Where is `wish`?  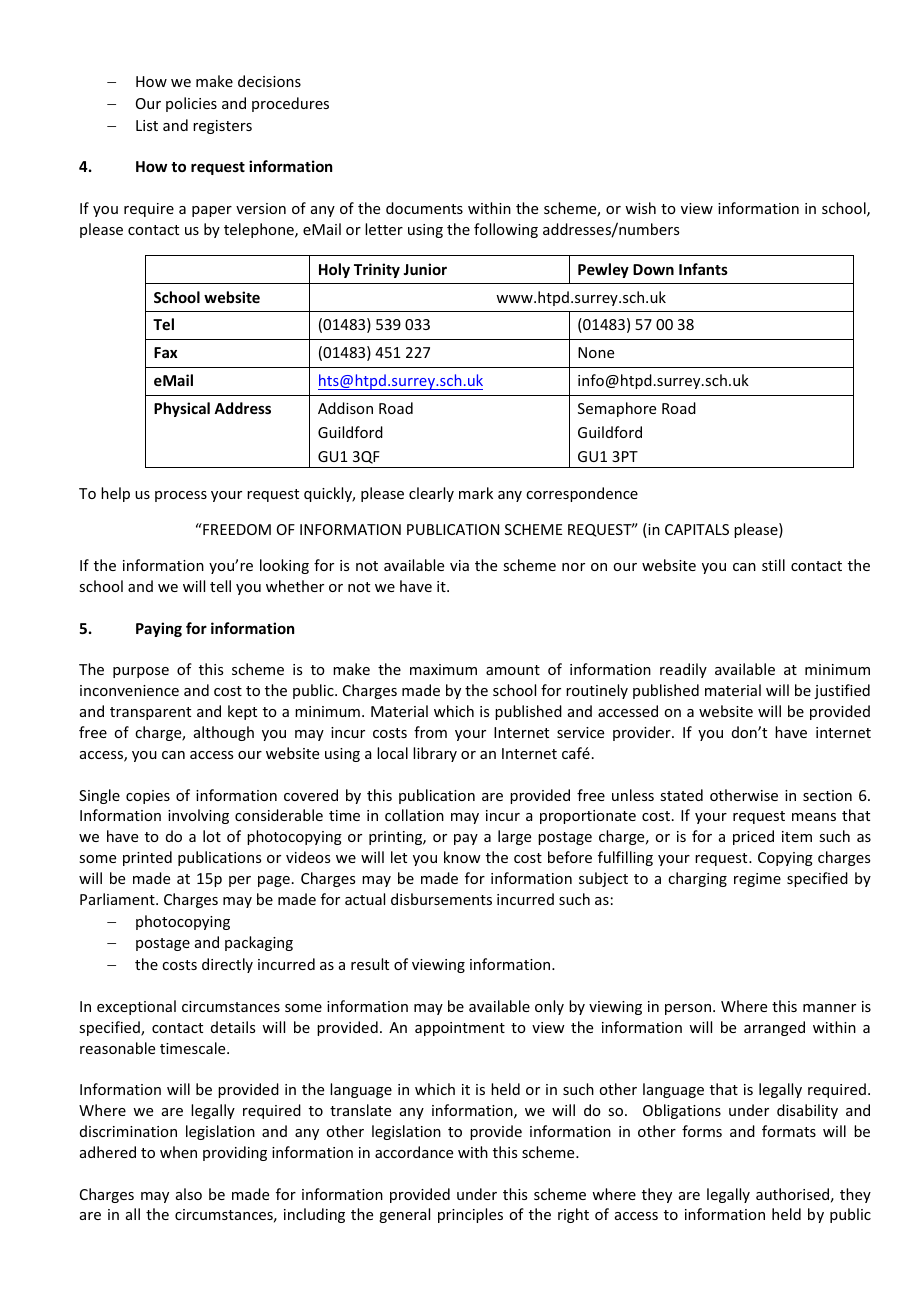
wish is located at coordinates (640, 208).
